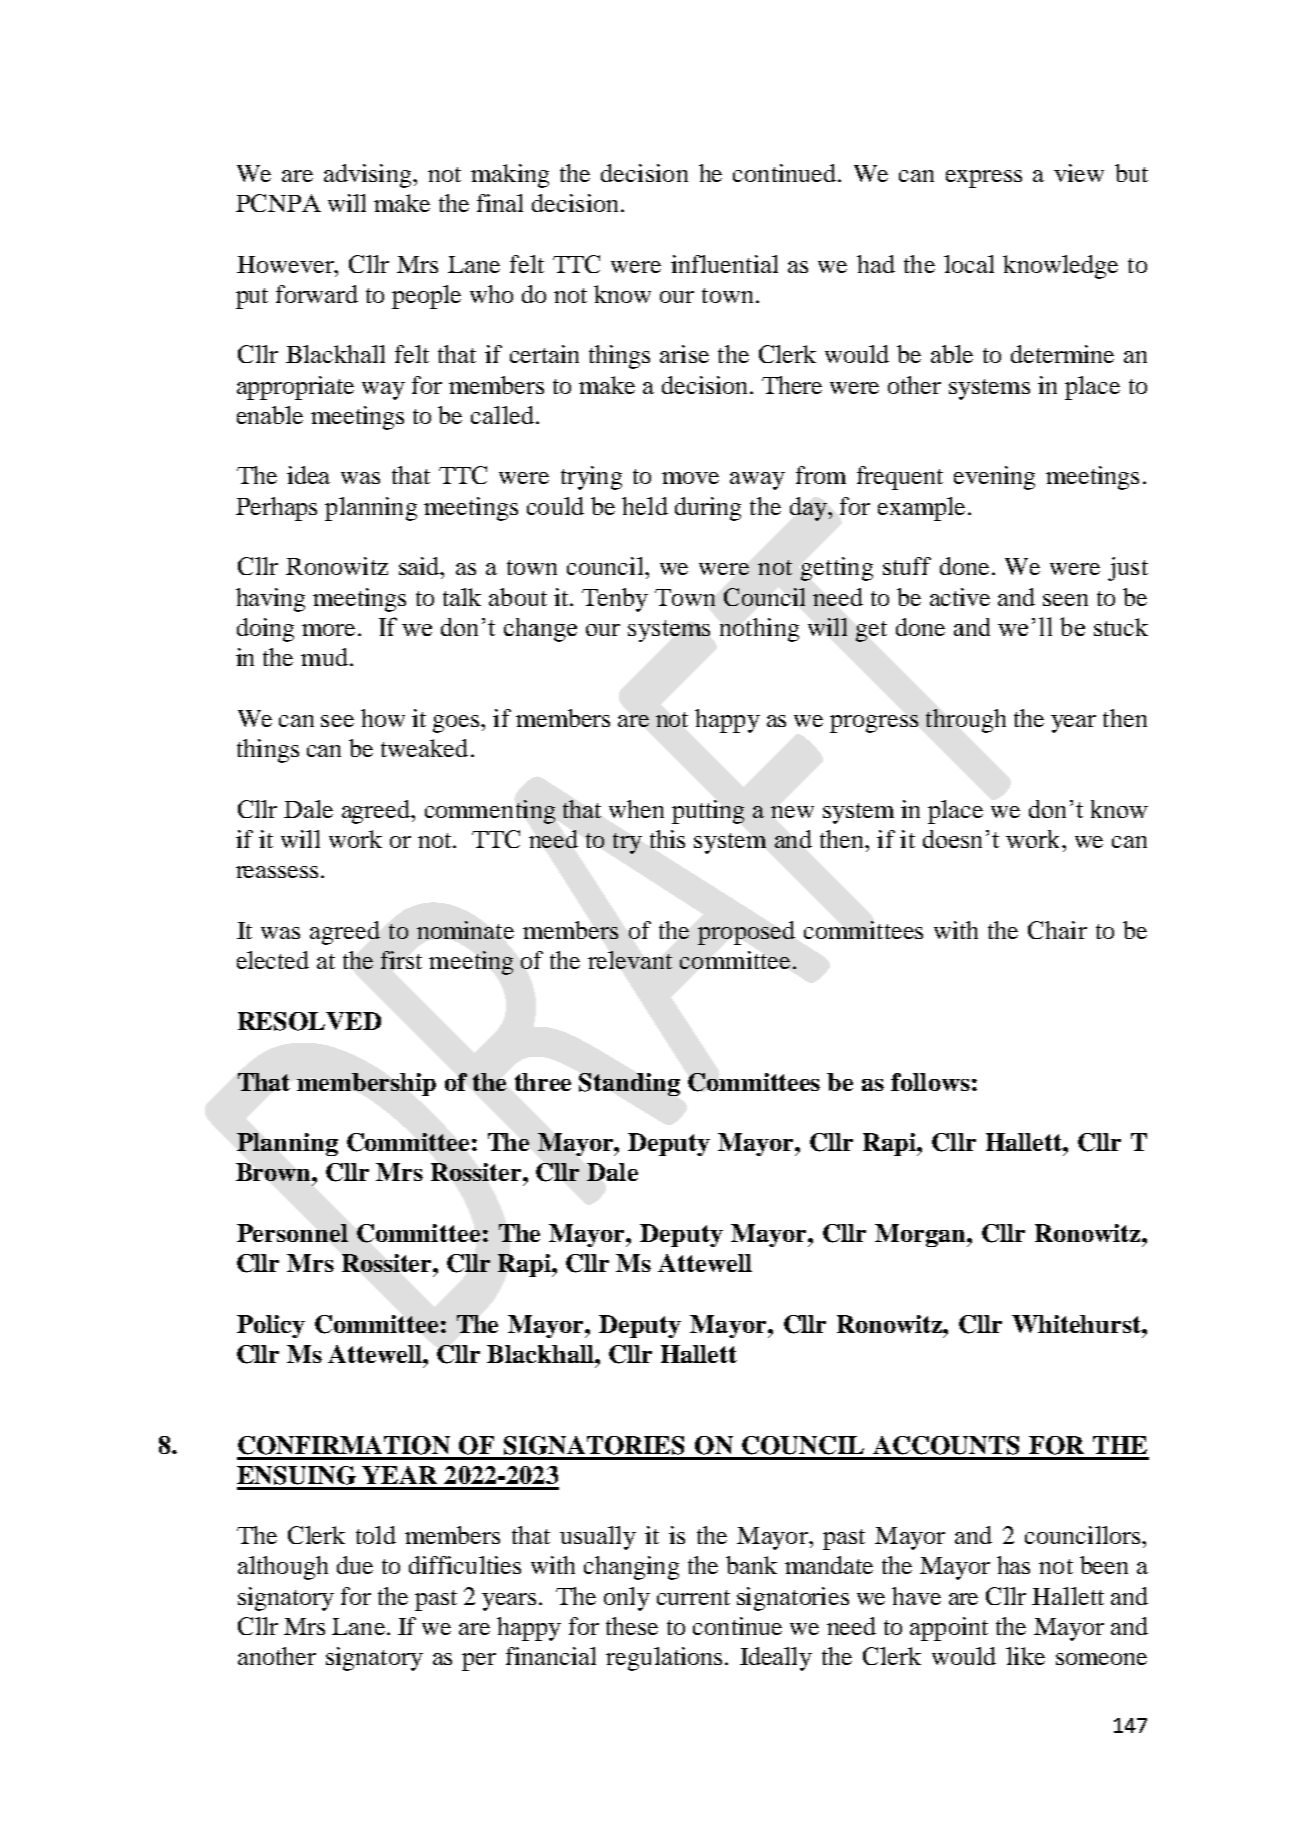 Image resolution: width=1306 pixels, height=1847 pixels. Describe the element at coordinates (292, 1233) in the screenshot. I see `Personnel` at that location.
